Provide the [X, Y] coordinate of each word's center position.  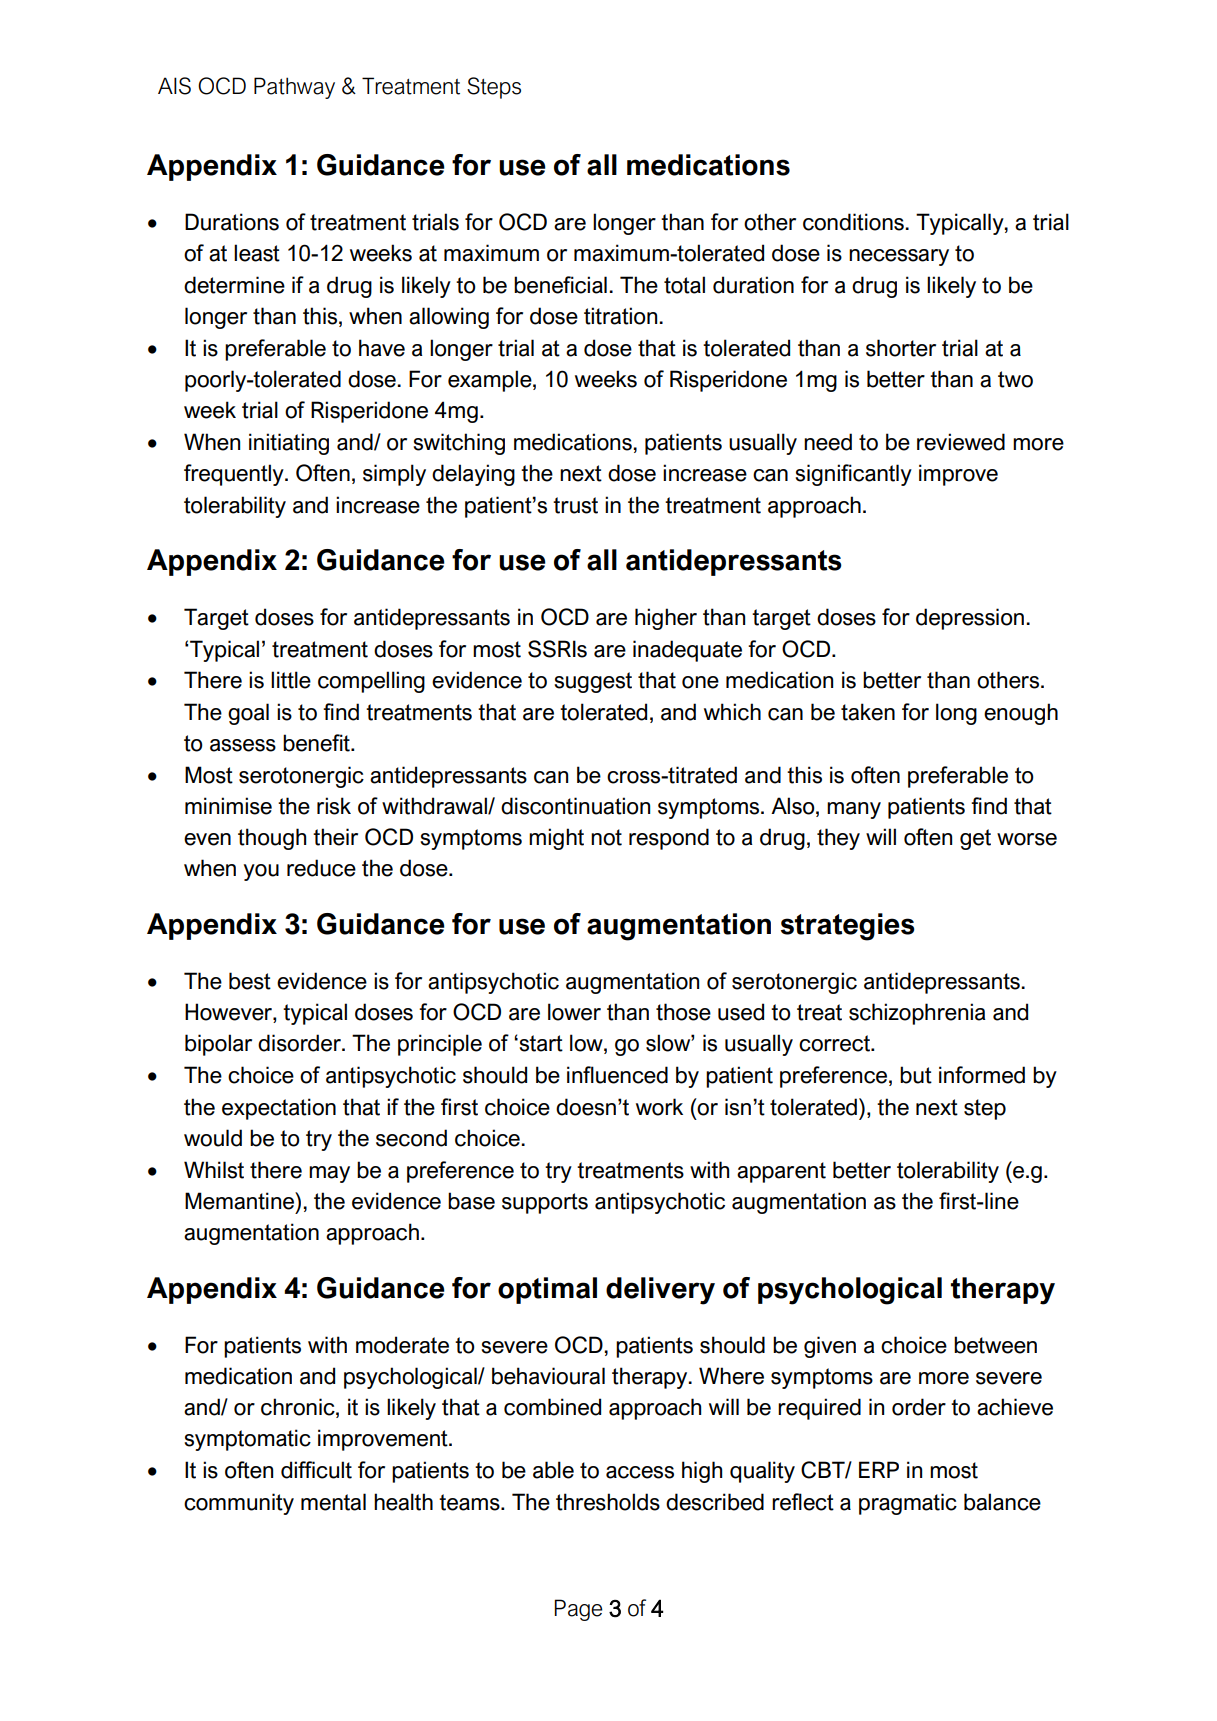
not [606, 837]
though [272, 839]
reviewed [961, 442]
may [329, 1174]
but [916, 1075]
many [854, 810]
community [239, 1504]
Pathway [294, 88]
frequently [235, 475]
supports [545, 1203]
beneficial [560, 285]
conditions [854, 222]
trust [575, 505]
